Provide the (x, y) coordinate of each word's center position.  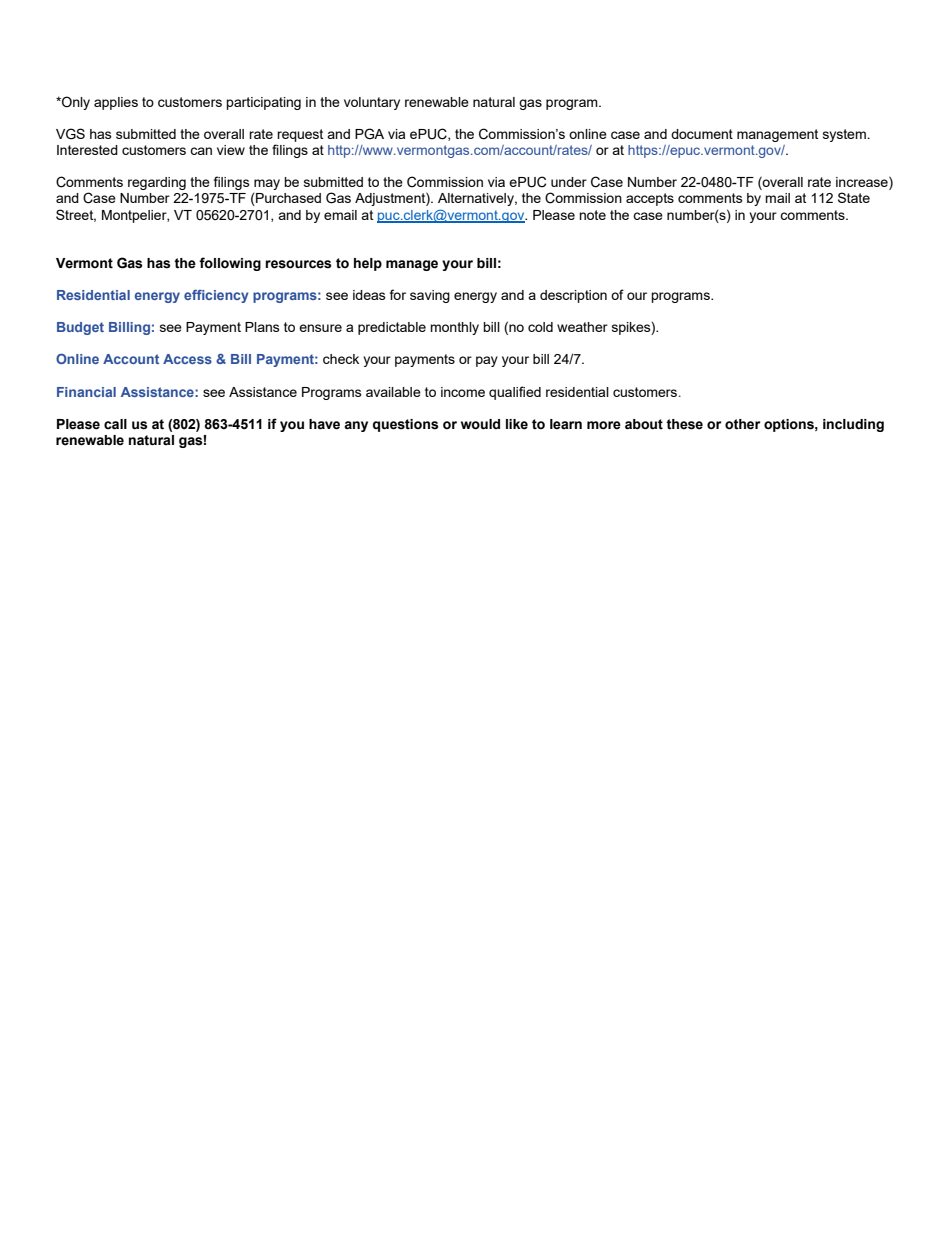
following (230, 264)
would (480, 424)
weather (582, 327)
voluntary (372, 103)
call (115, 424)
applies (116, 103)
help (368, 264)
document (702, 134)
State (854, 197)
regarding (157, 183)
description (573, 296)
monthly (454, 328)
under (569, 182)
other (742, 424)
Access (187, 359)
